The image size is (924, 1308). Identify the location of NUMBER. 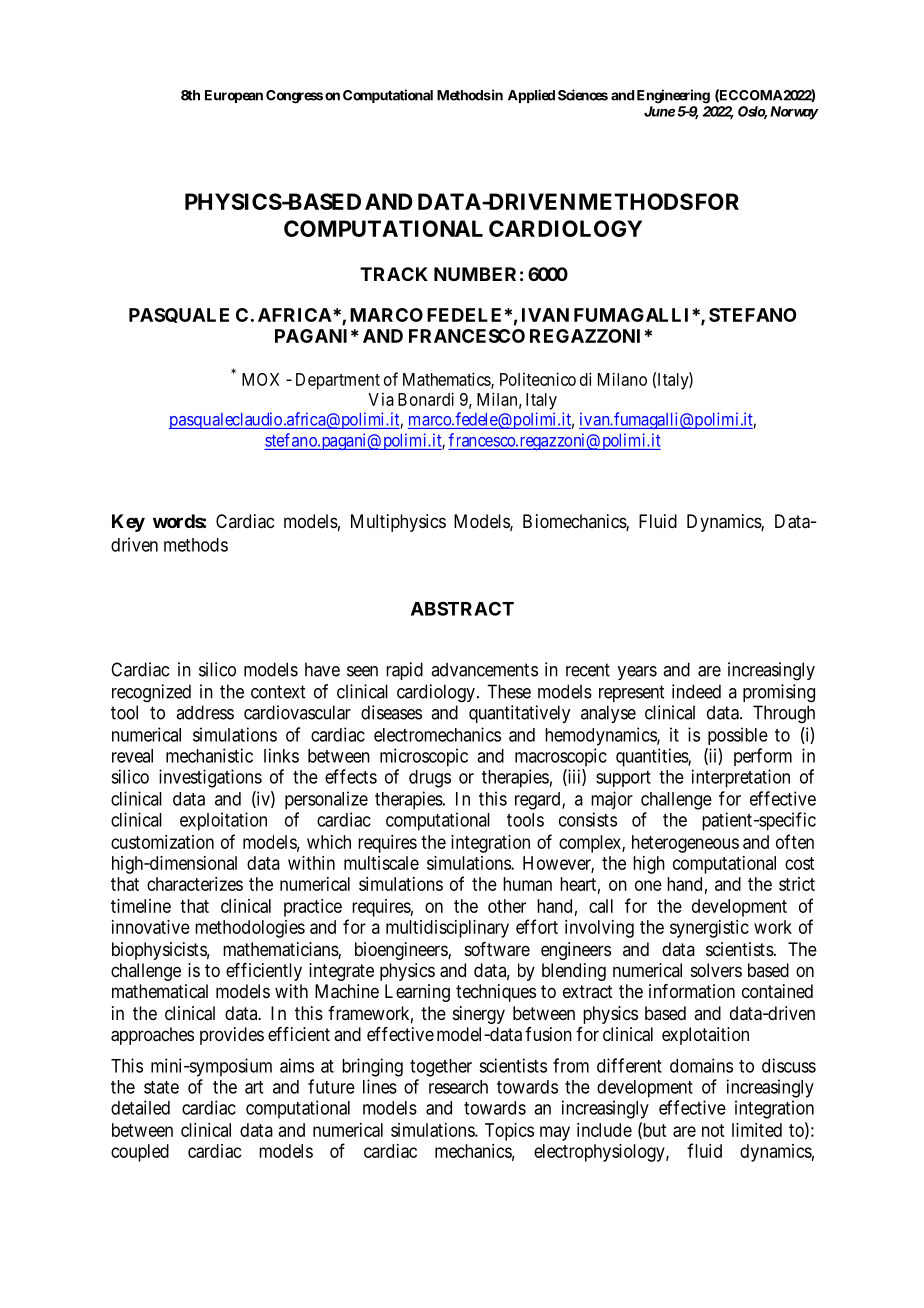
(475, 274).
